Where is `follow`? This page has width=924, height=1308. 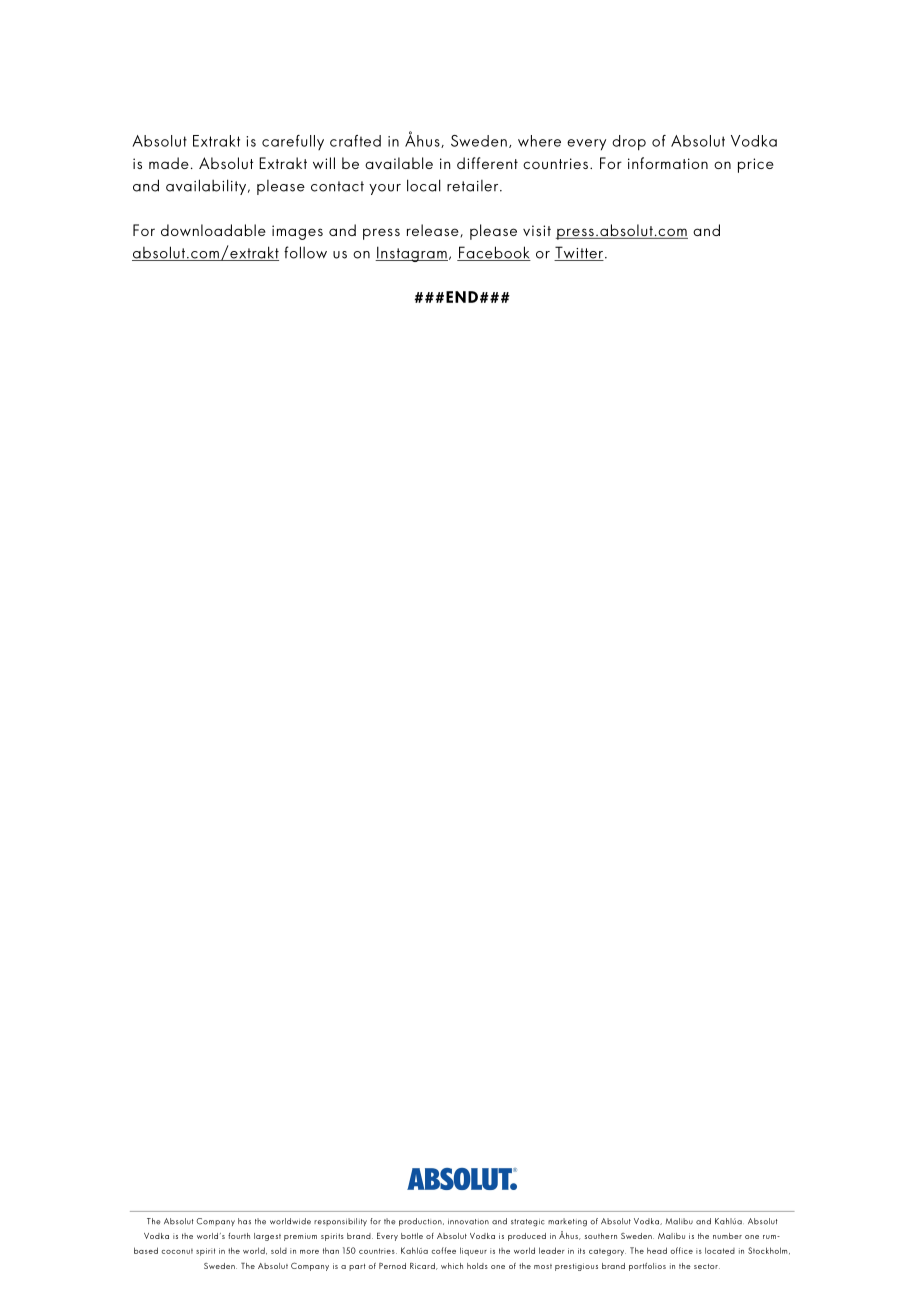
follow is located at coordinates (305, 252).
